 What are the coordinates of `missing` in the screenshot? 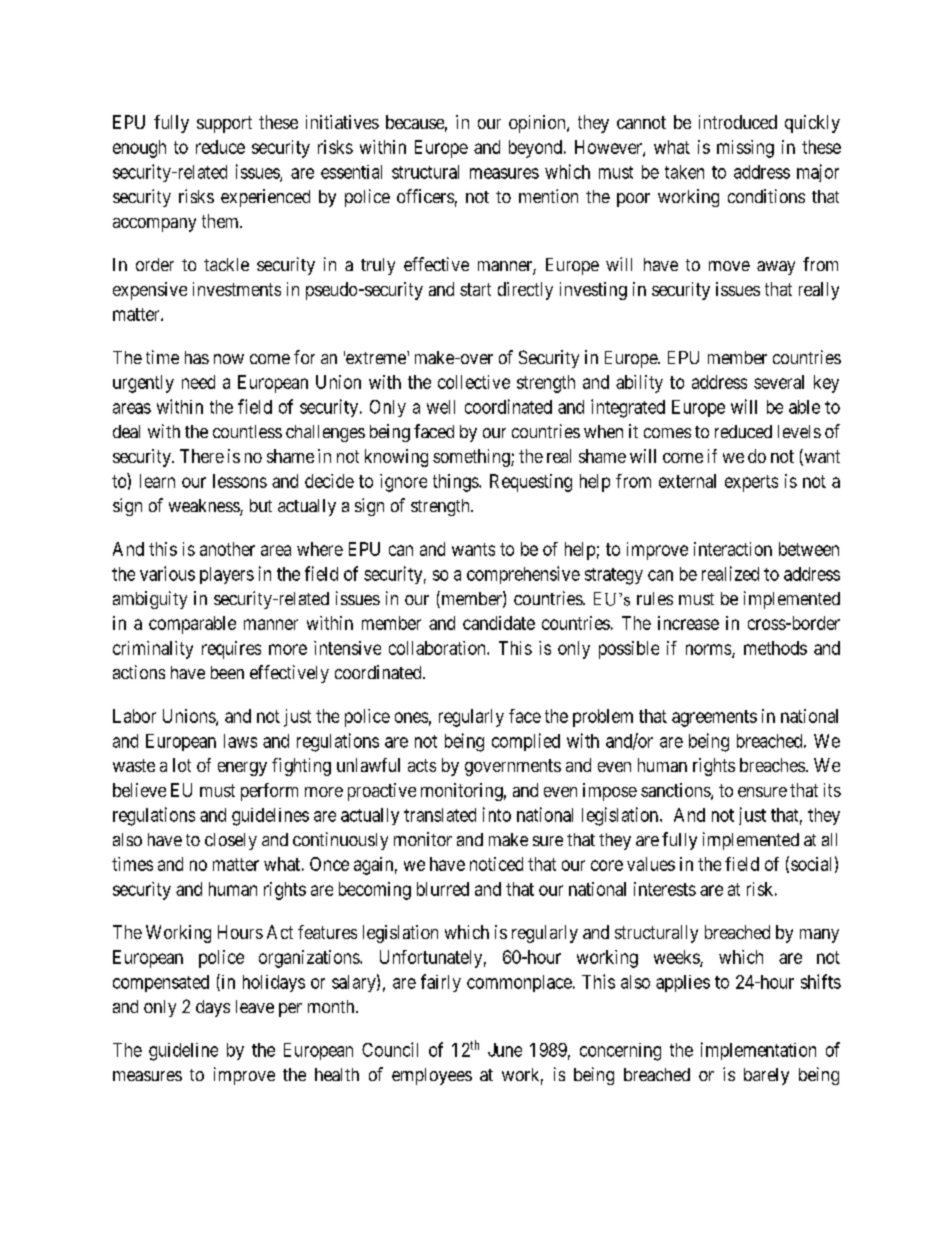 It's located at (745, 149).
